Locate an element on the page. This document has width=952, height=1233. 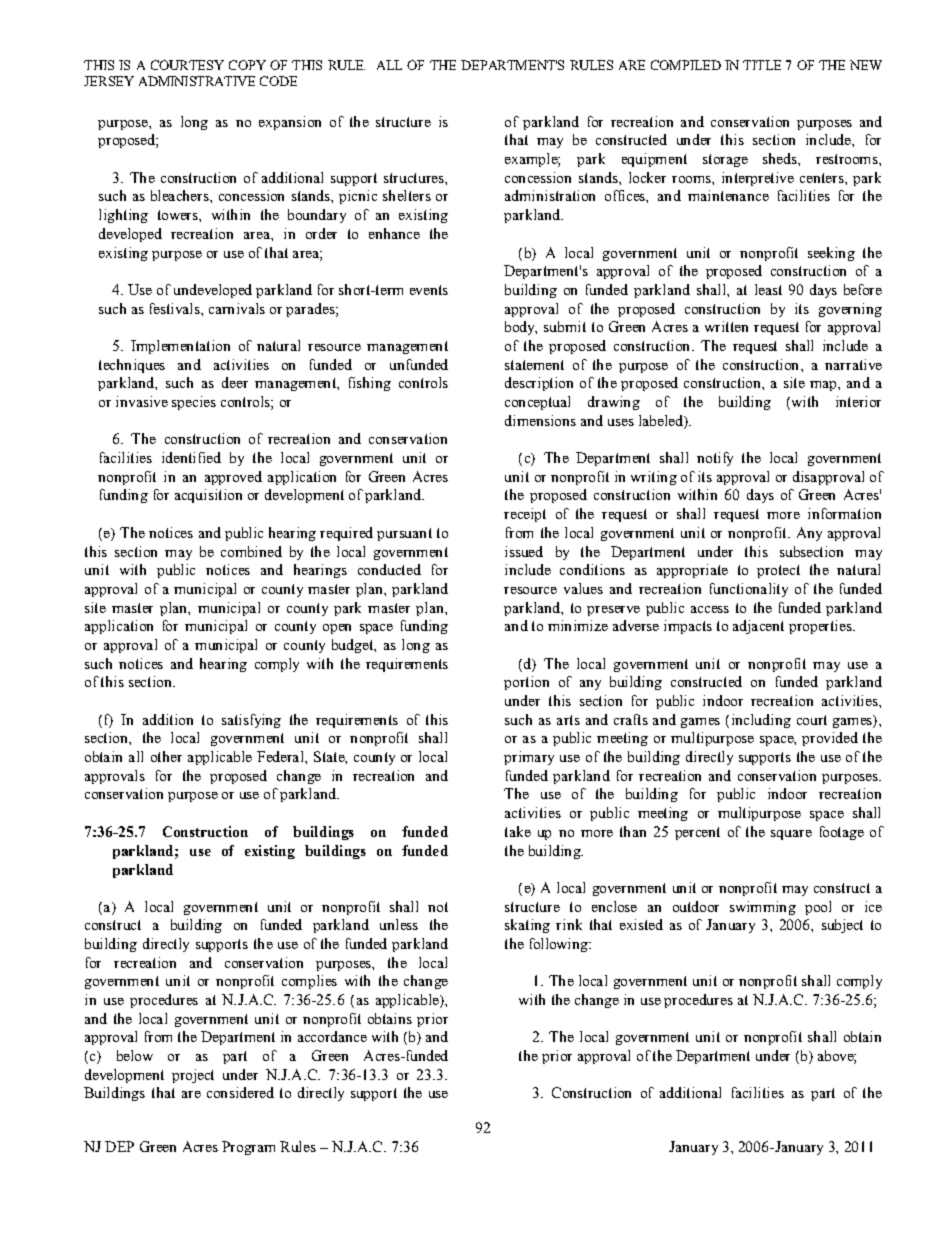
ADMINISTRATIVE is located at coordinates (197, 81).
